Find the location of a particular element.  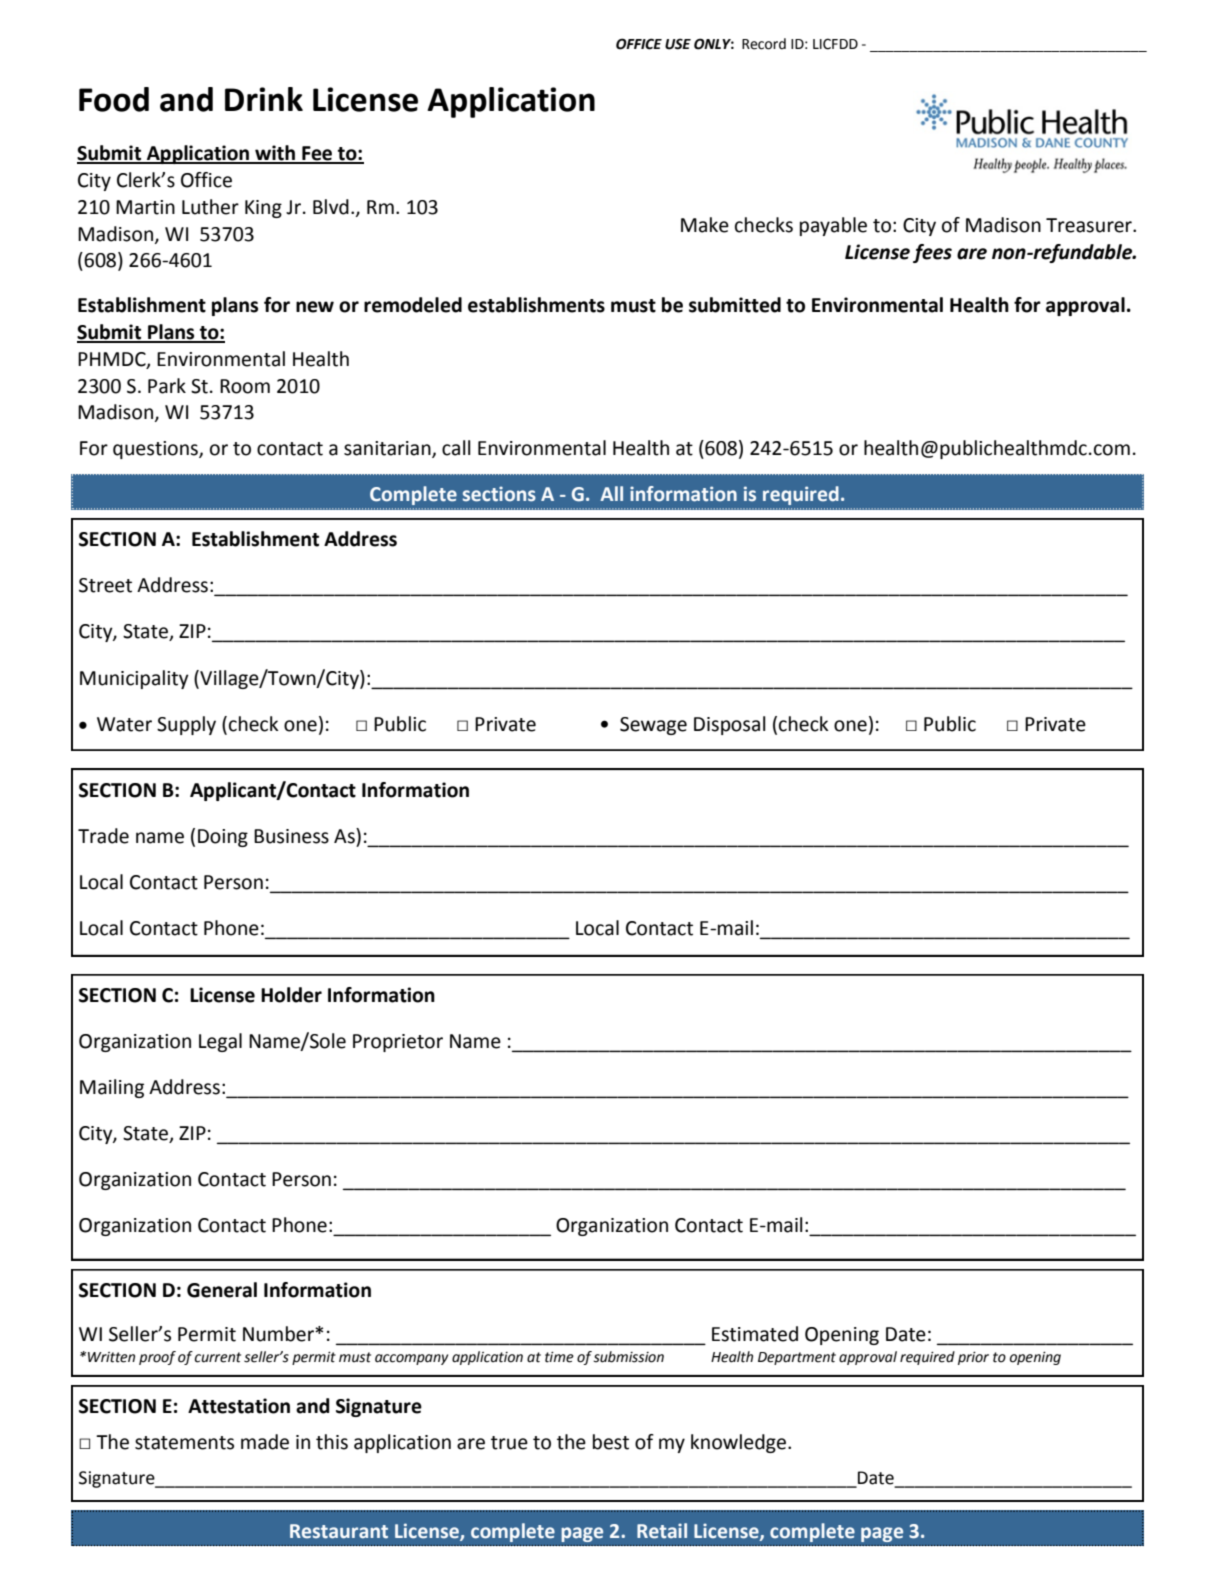

made is located at coordinates (265, 1442).
